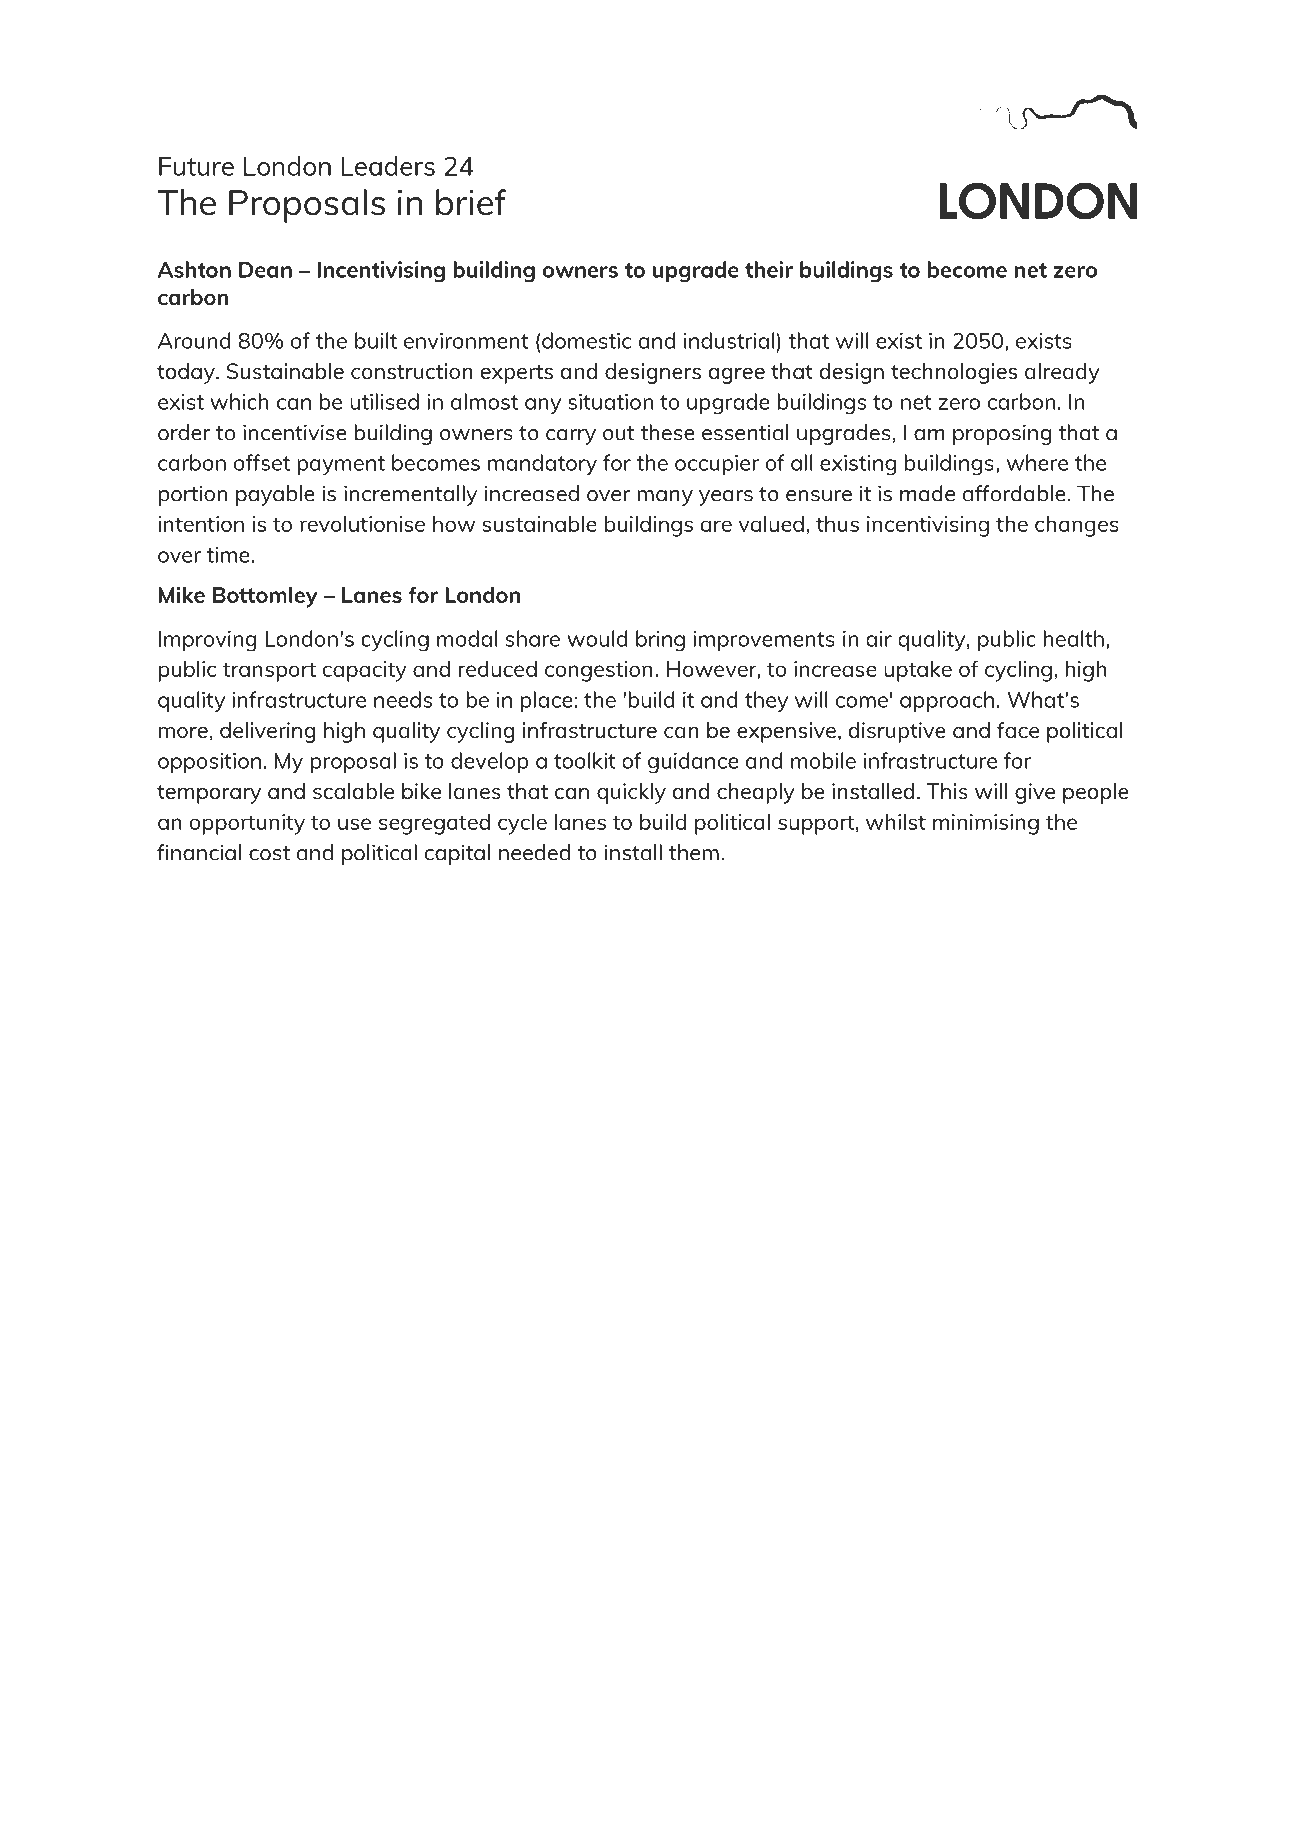 This page has width=1299, height=1836. Describe the element at coordinates (585, 340) in the page. I see `domestic` at that location.
